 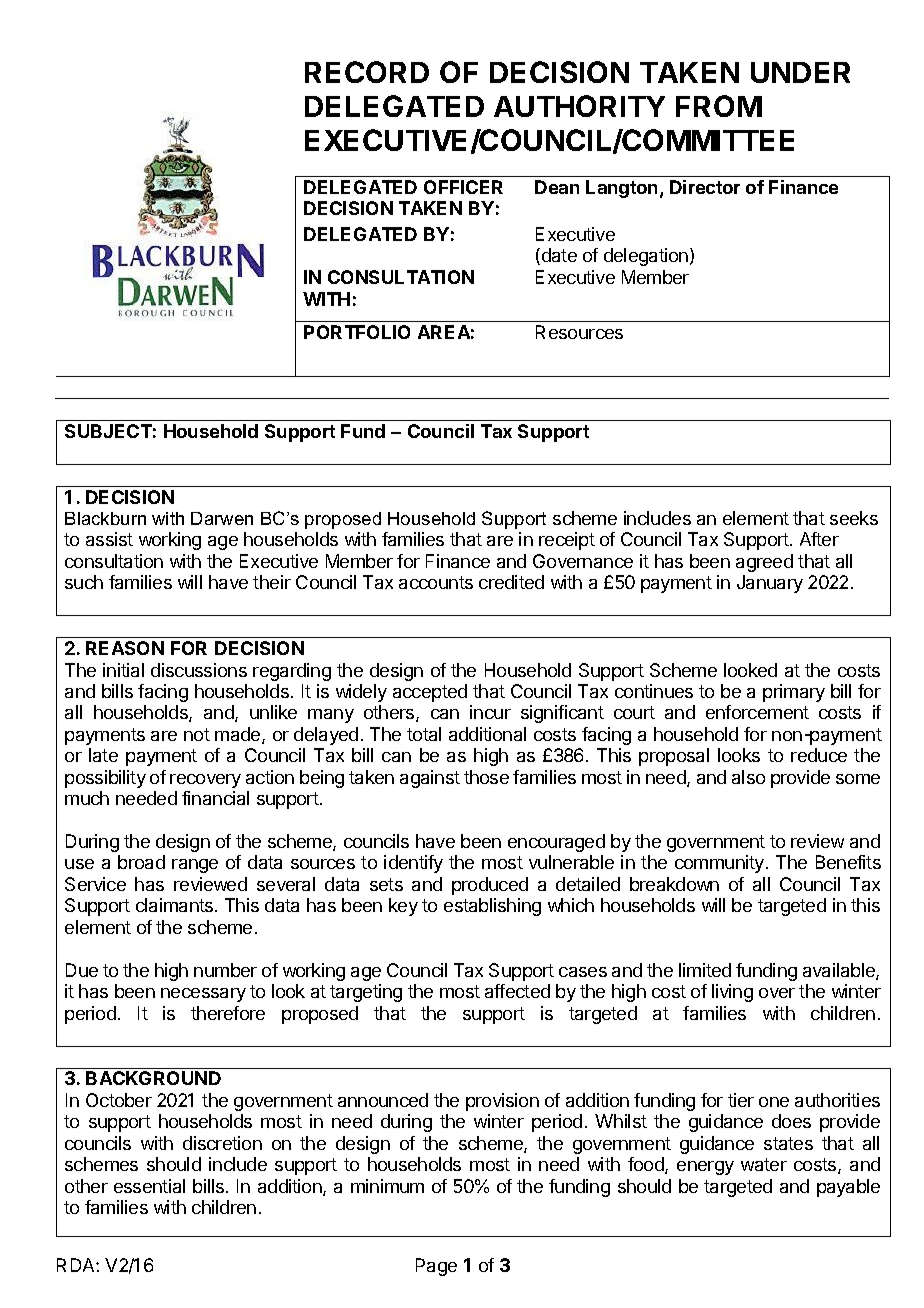 I want to click on accepted, so click(x=430, y=693).
